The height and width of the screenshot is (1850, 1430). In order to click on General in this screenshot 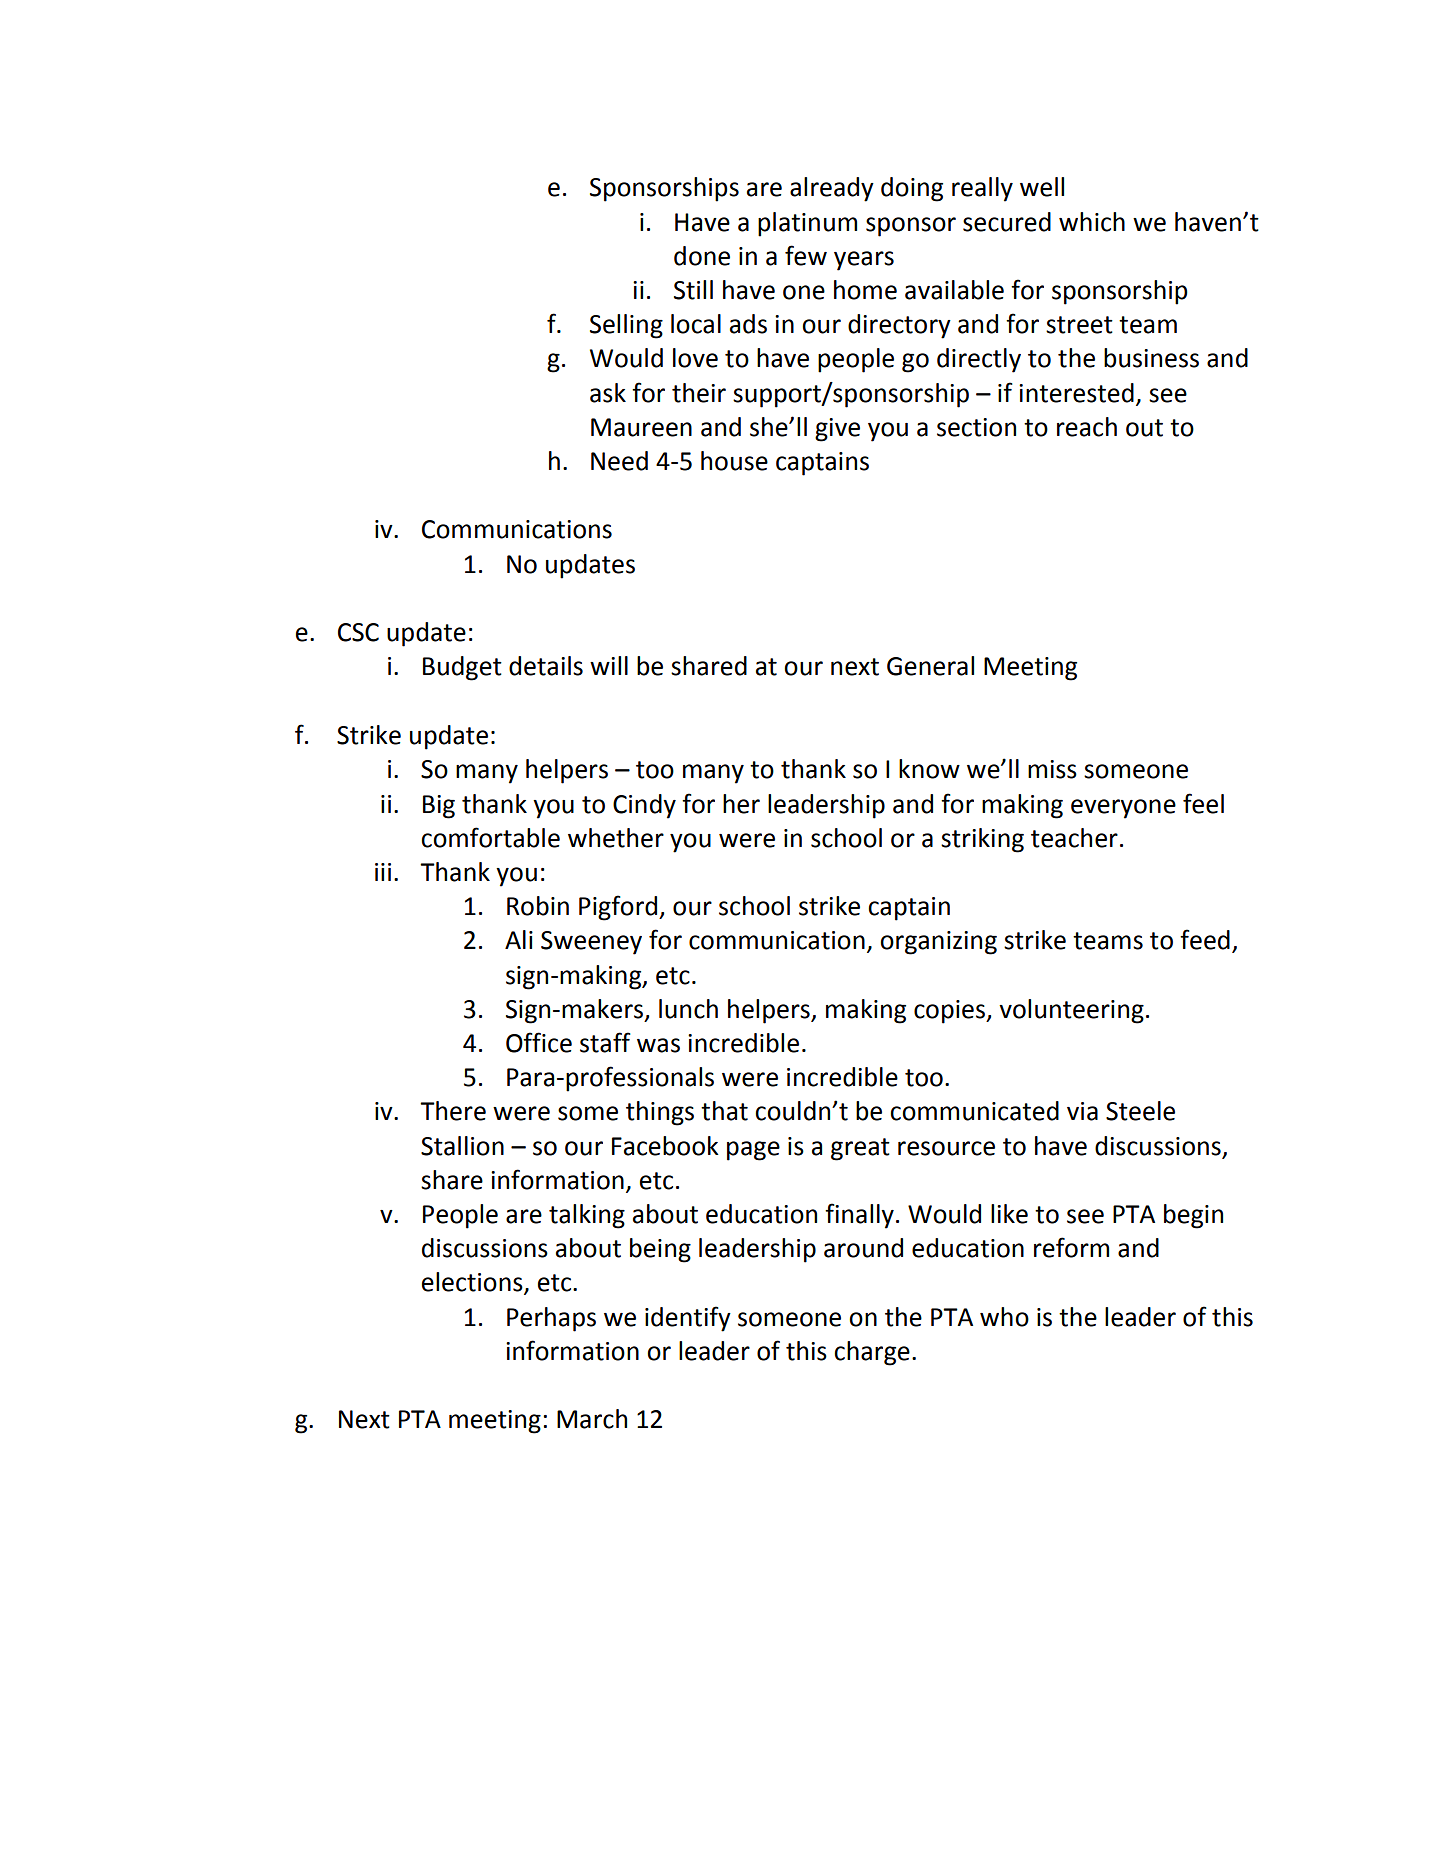, I will do `click(930, 666)`.
